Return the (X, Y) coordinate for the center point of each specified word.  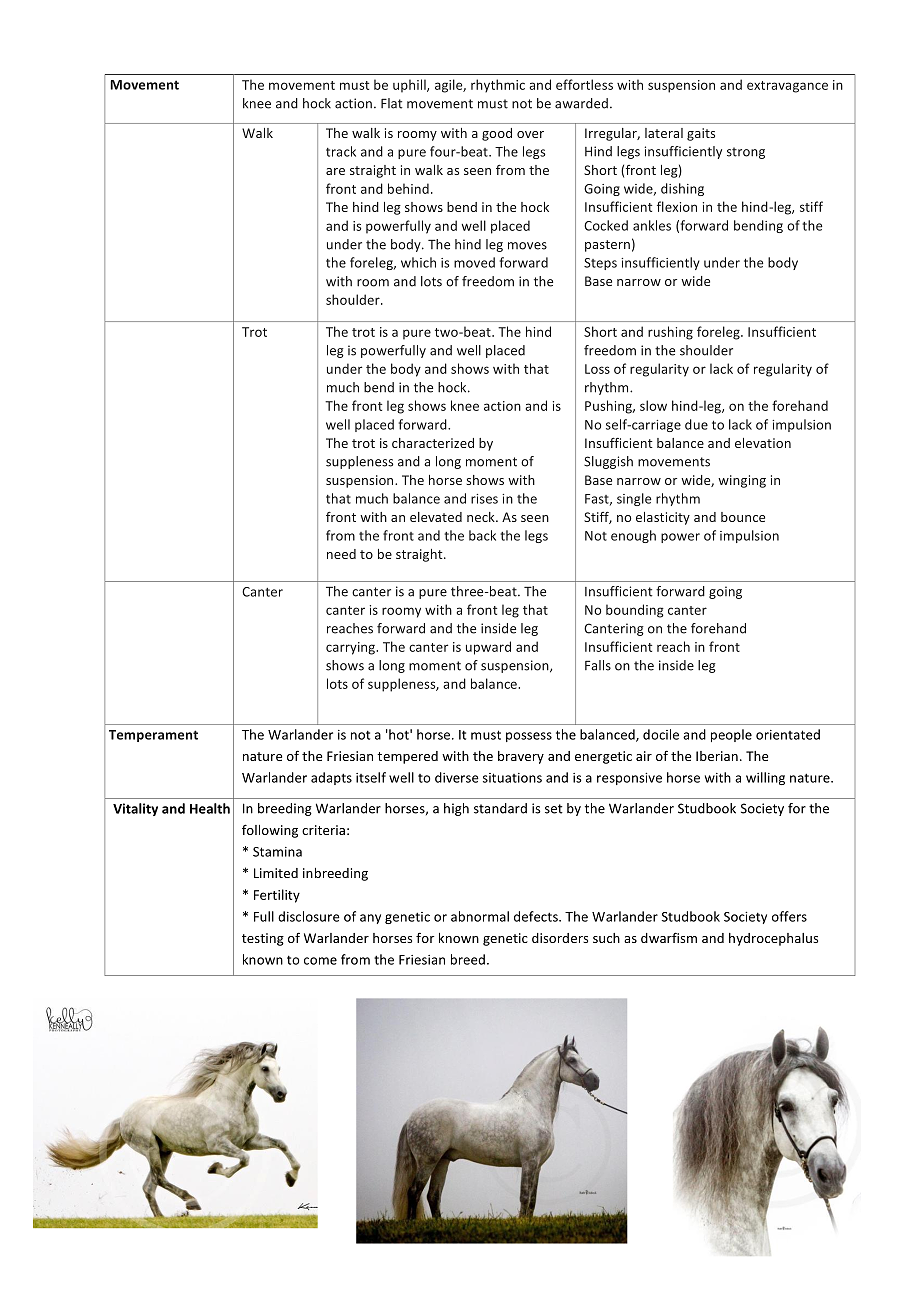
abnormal (480, 916)
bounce (743, 517)
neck (482, 517)
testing (263, 939)
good (497, 134)
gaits (701, 134)
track (341, 151)
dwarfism (669, 937)
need (341, 554)
